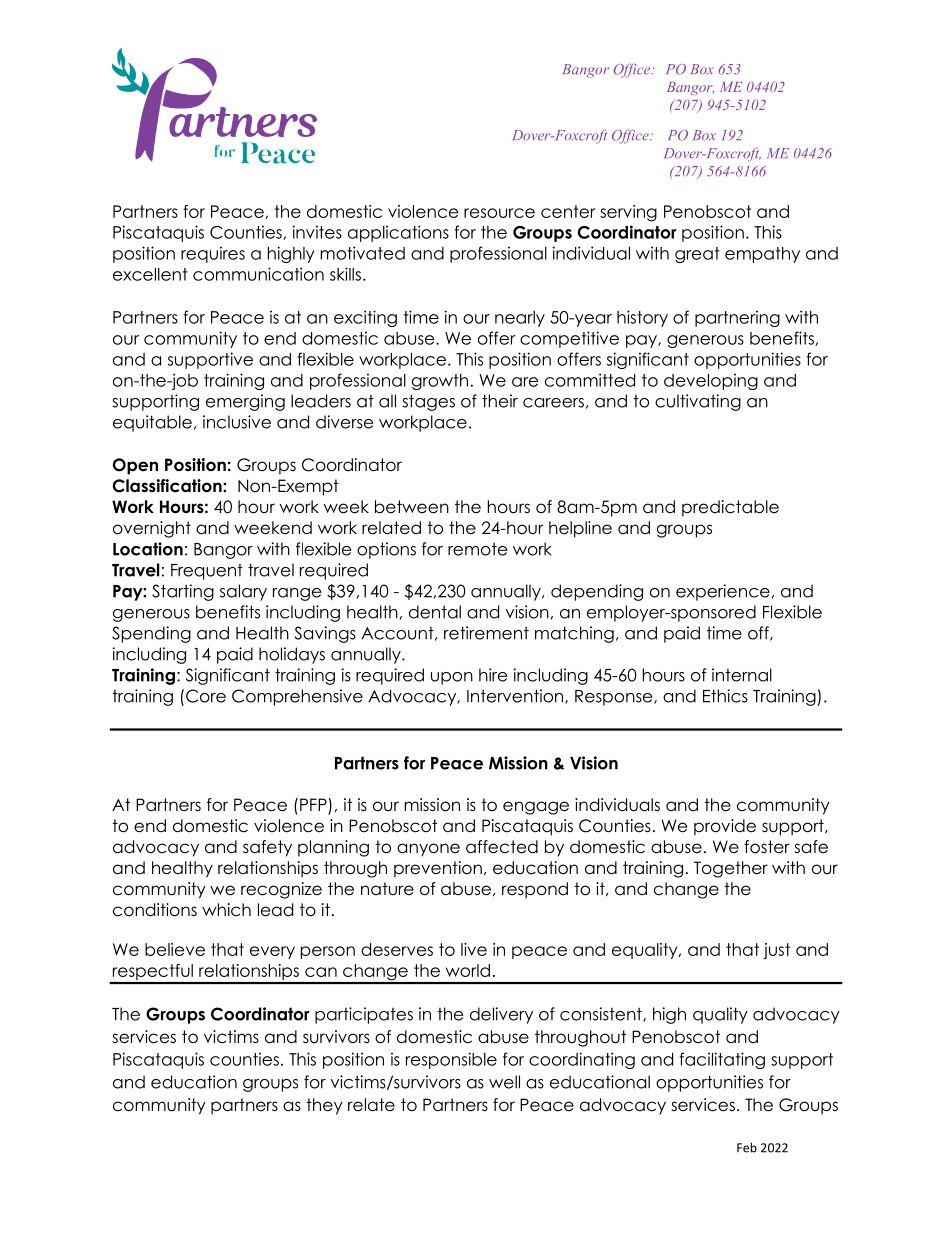 The image size is (952, 1233). What do you see at coordinates (452, 678) in the screenshot?
I see `upon` at bounding box center [452, 678].
